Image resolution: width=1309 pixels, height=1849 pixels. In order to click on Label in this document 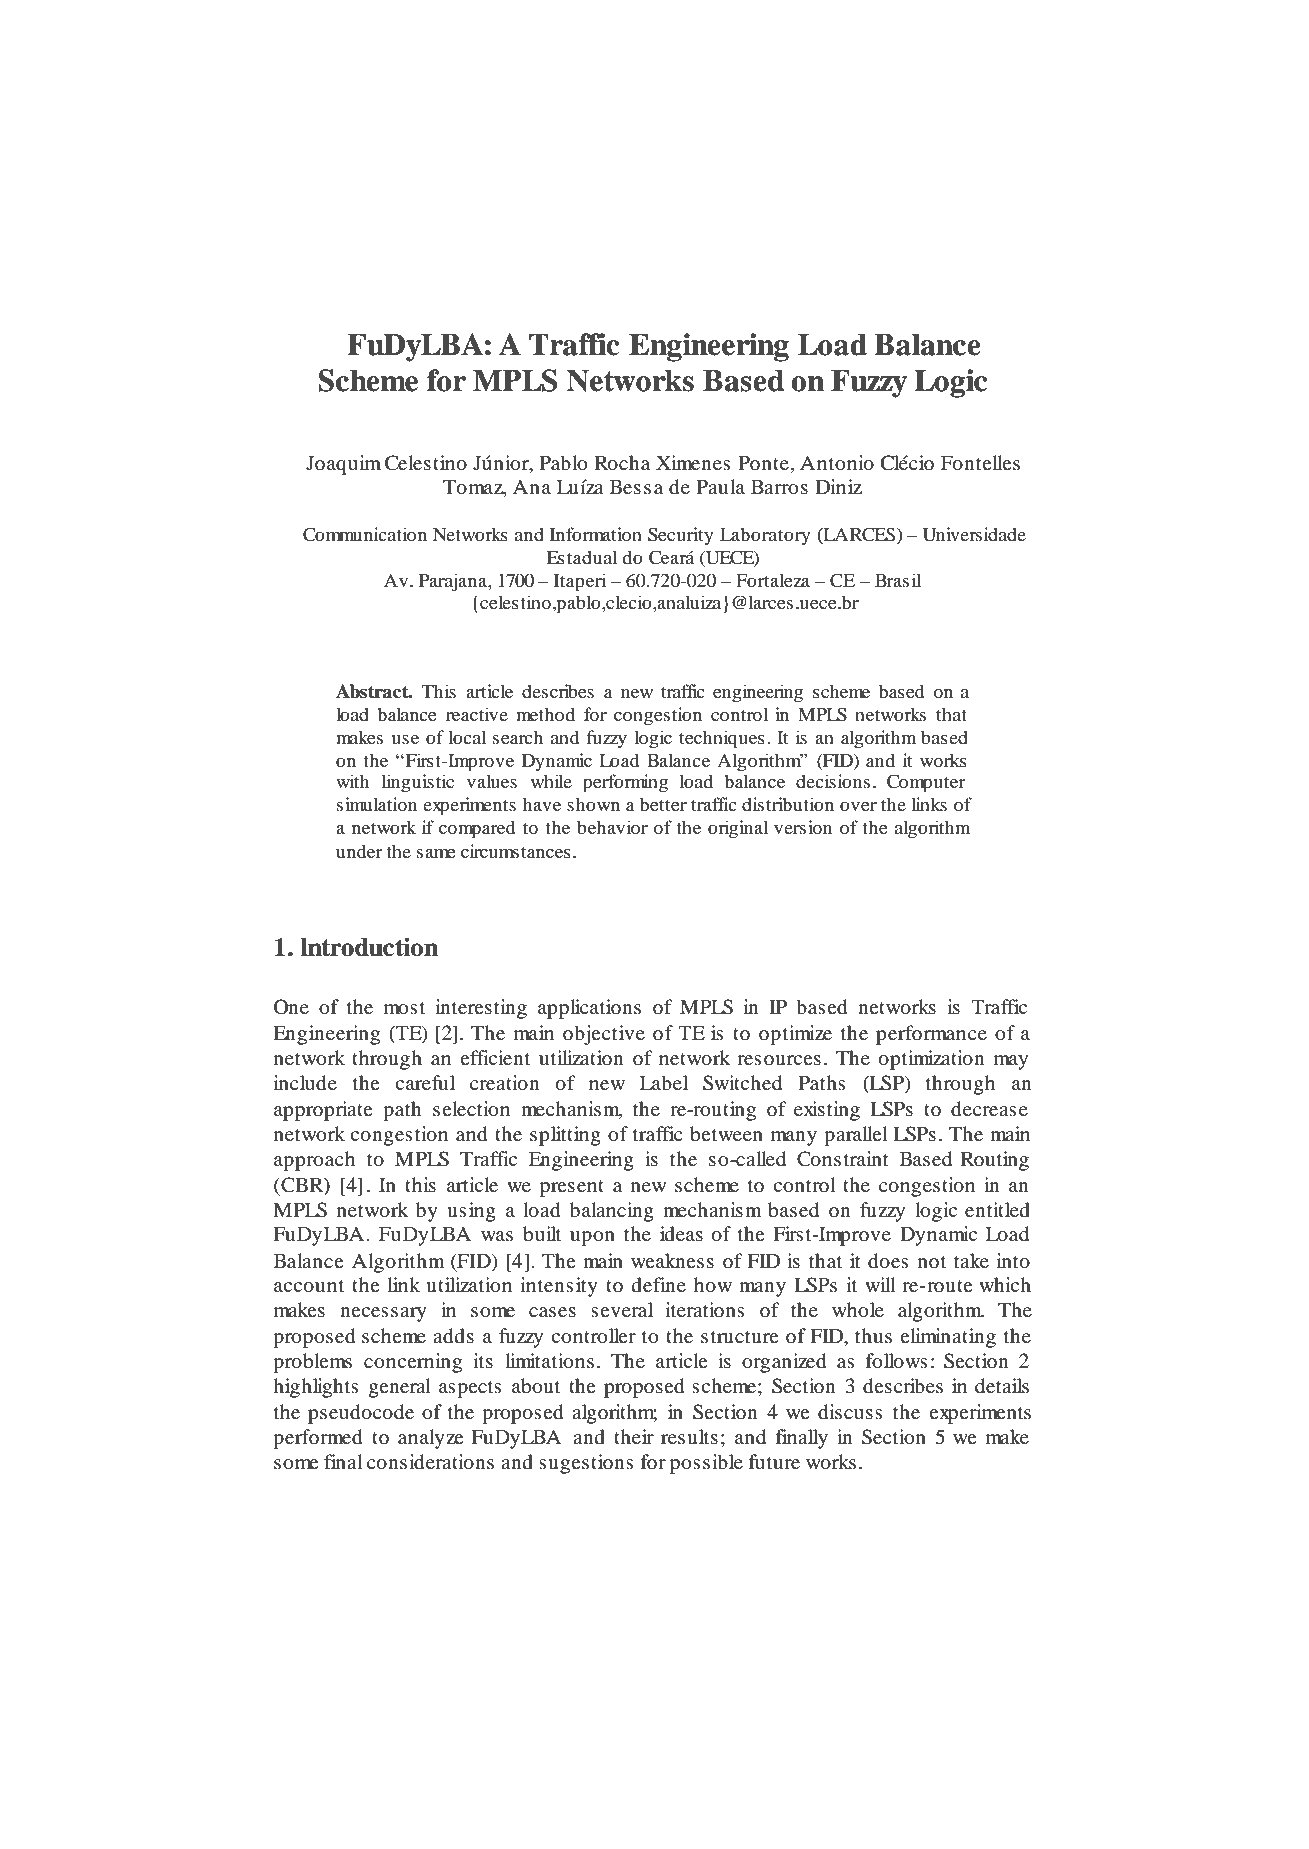, I will do `click(664, 1083)`.
